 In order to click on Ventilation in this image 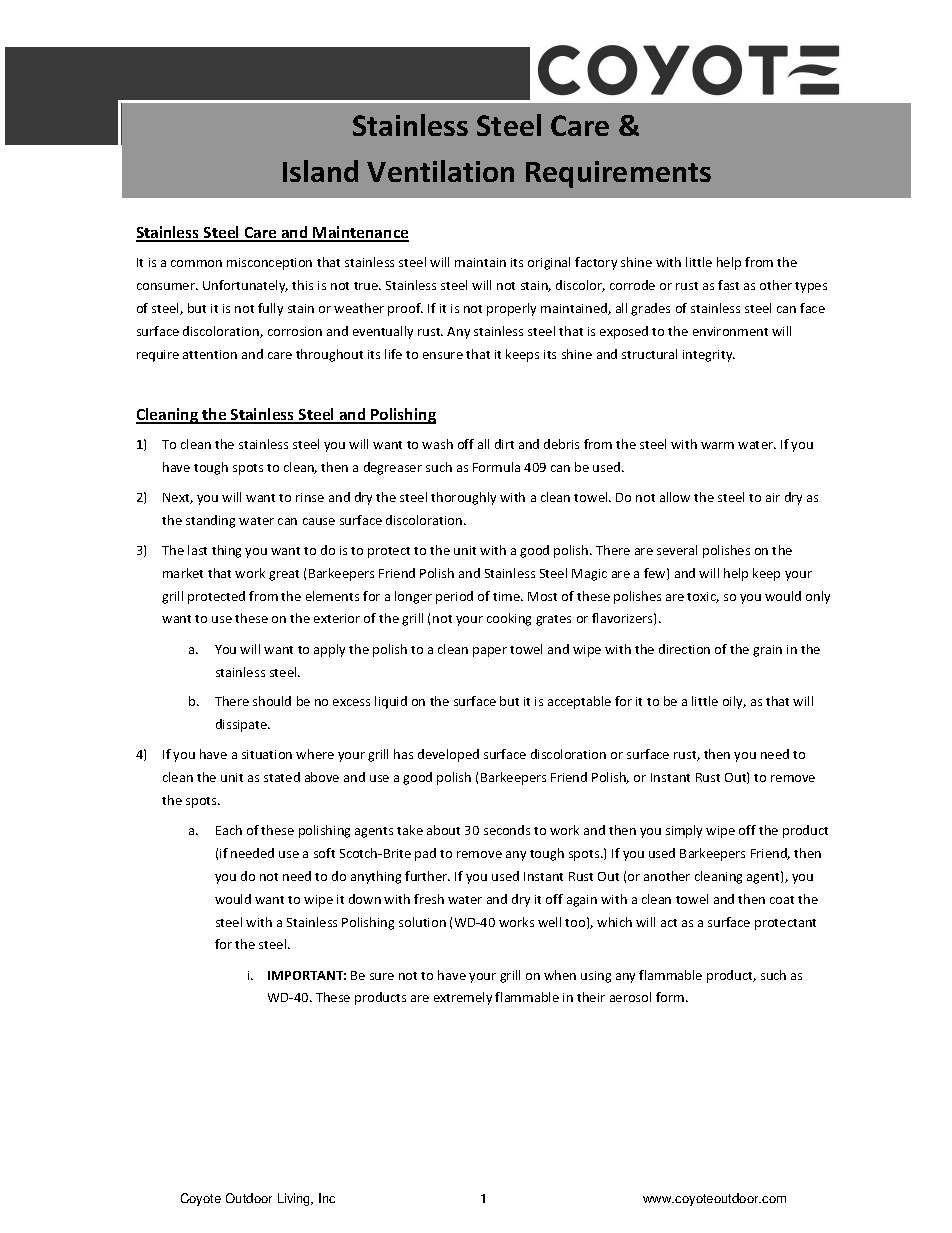, I will do `click(440, 171)`.
